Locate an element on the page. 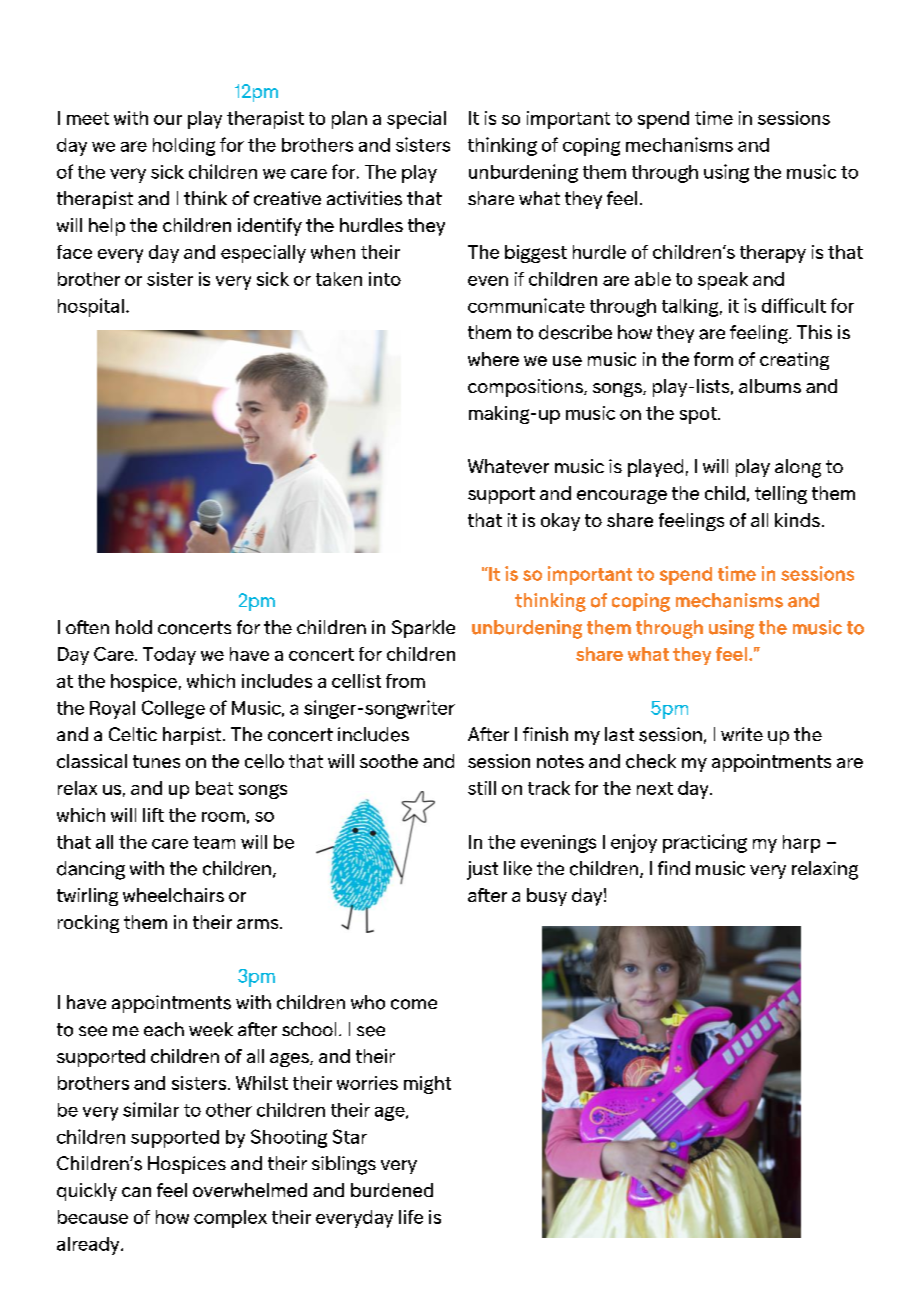 The width and height of the page is (924, 1308). burdened is located at coordinates (392, 1190).
